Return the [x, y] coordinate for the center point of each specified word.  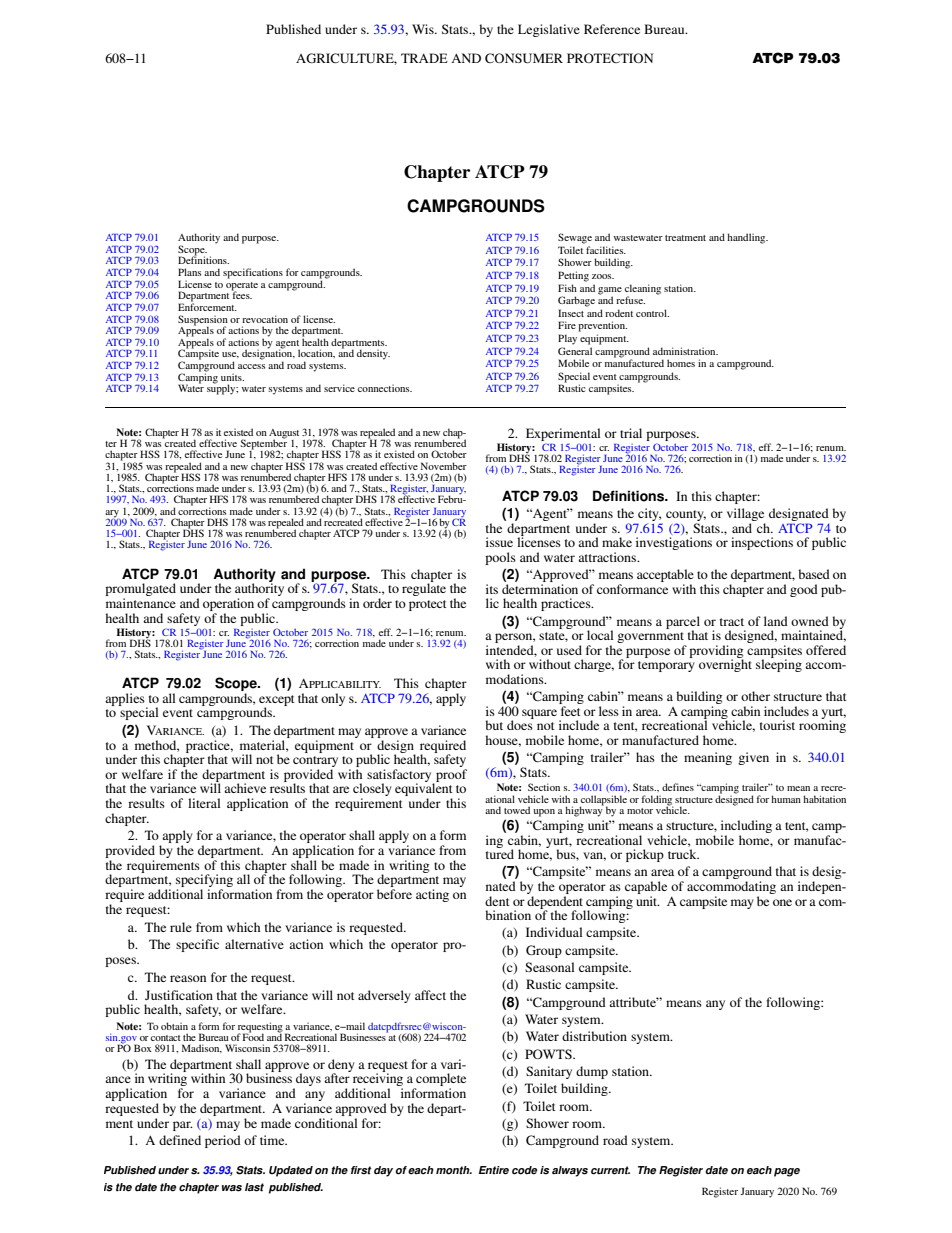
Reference [612, 29]
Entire [494, 1170]
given [753, 758]
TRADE [424, 58]
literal [204, 803]
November [444, 466]
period [223, 1141]
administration [685, 351]
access [251, 366]
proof [451, 775]
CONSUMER [524, 58]
